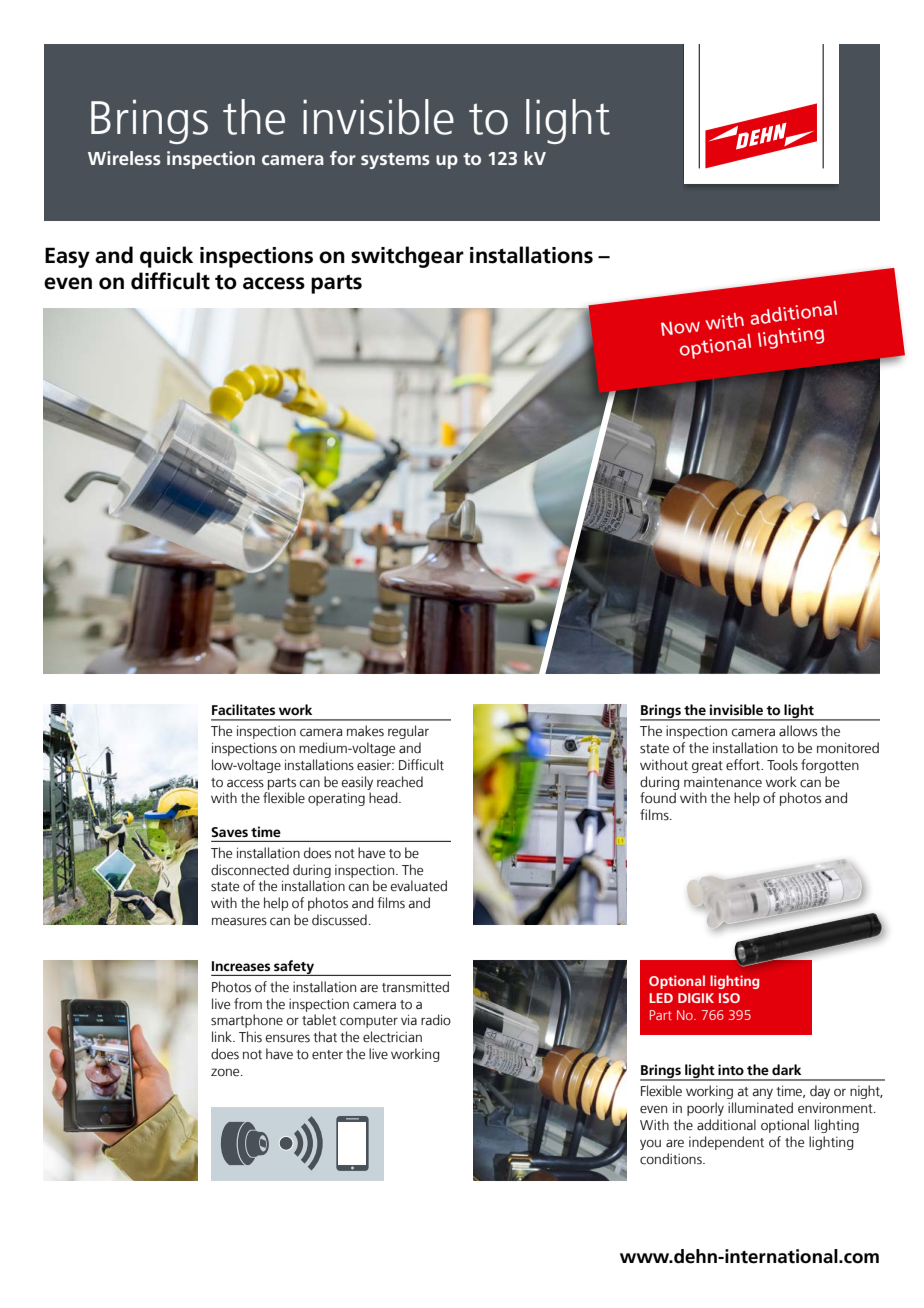 This screenshot has width=924, height=1308. I want to click on ISO, so click(729, 998).
